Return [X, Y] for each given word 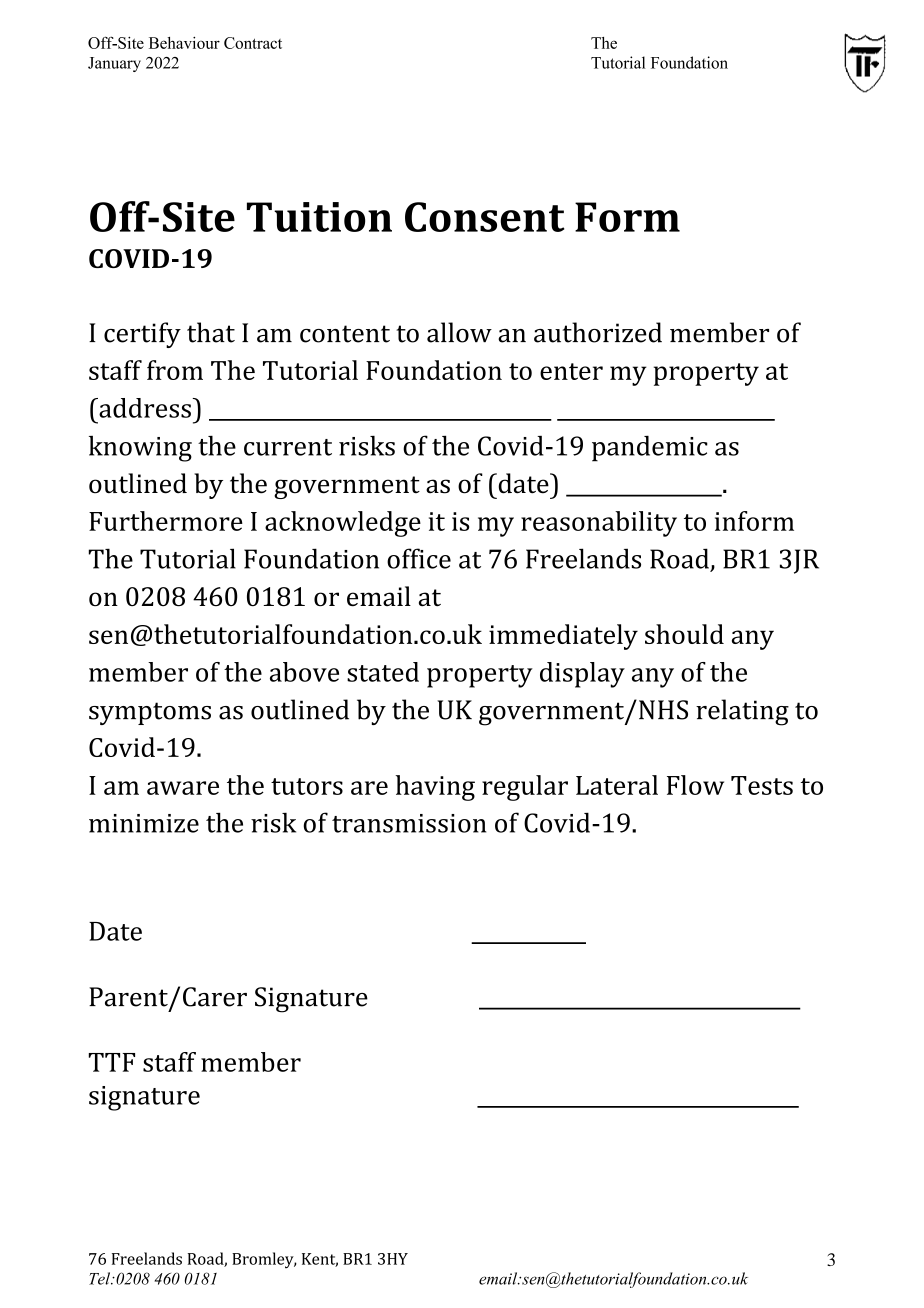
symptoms [150, 713]
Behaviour [184, 43]
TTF [112, 1062]
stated [383, 672]
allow [459, 332]
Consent [484, 217]
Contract [253, 43]
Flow [695, 785]
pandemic [650, 448]
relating [742, 712]
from [175, 370]
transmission [409, 823]
